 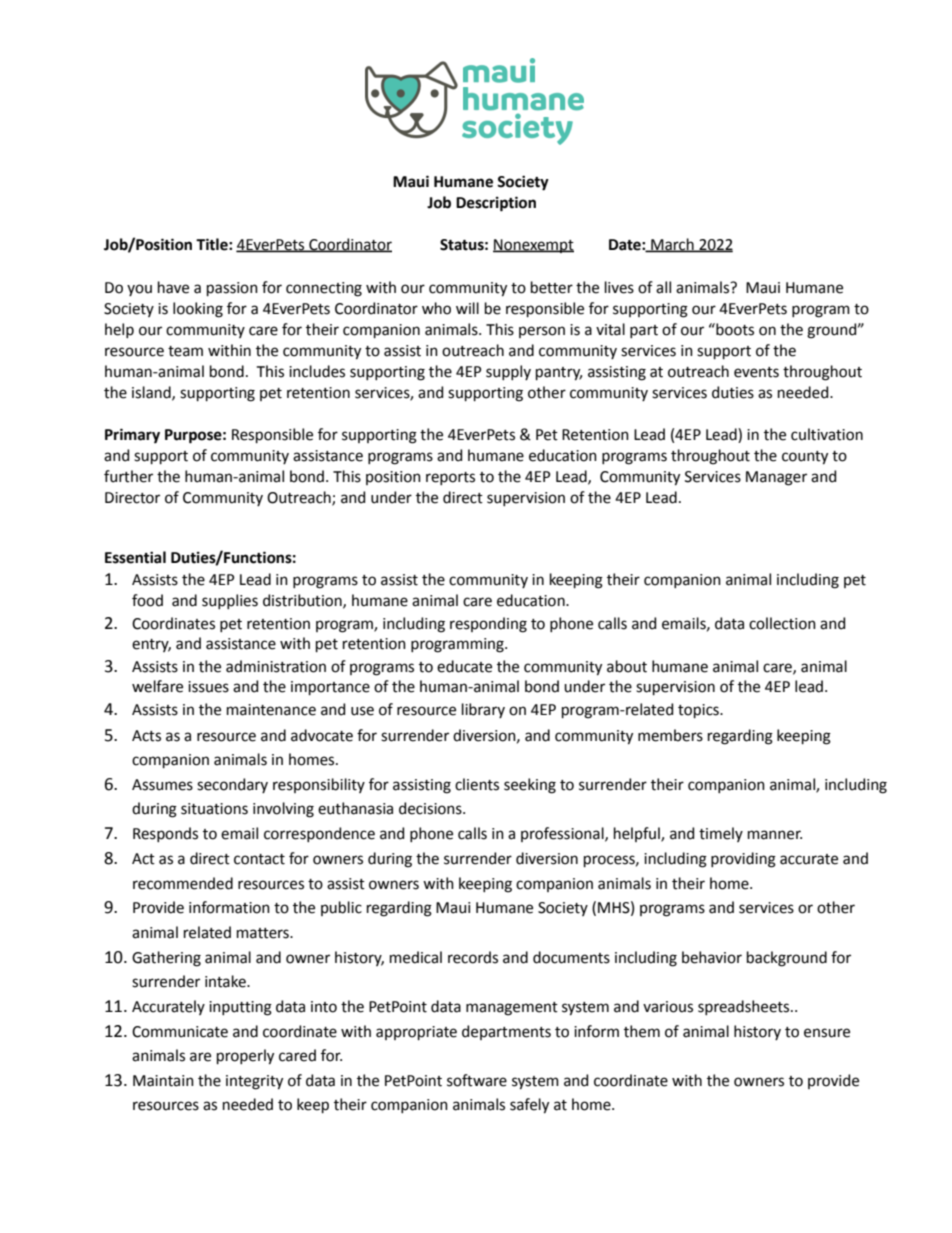 What do you see at coordinates (563, 834) in the page?
I see `professional` at bounding box center [563, 834].
